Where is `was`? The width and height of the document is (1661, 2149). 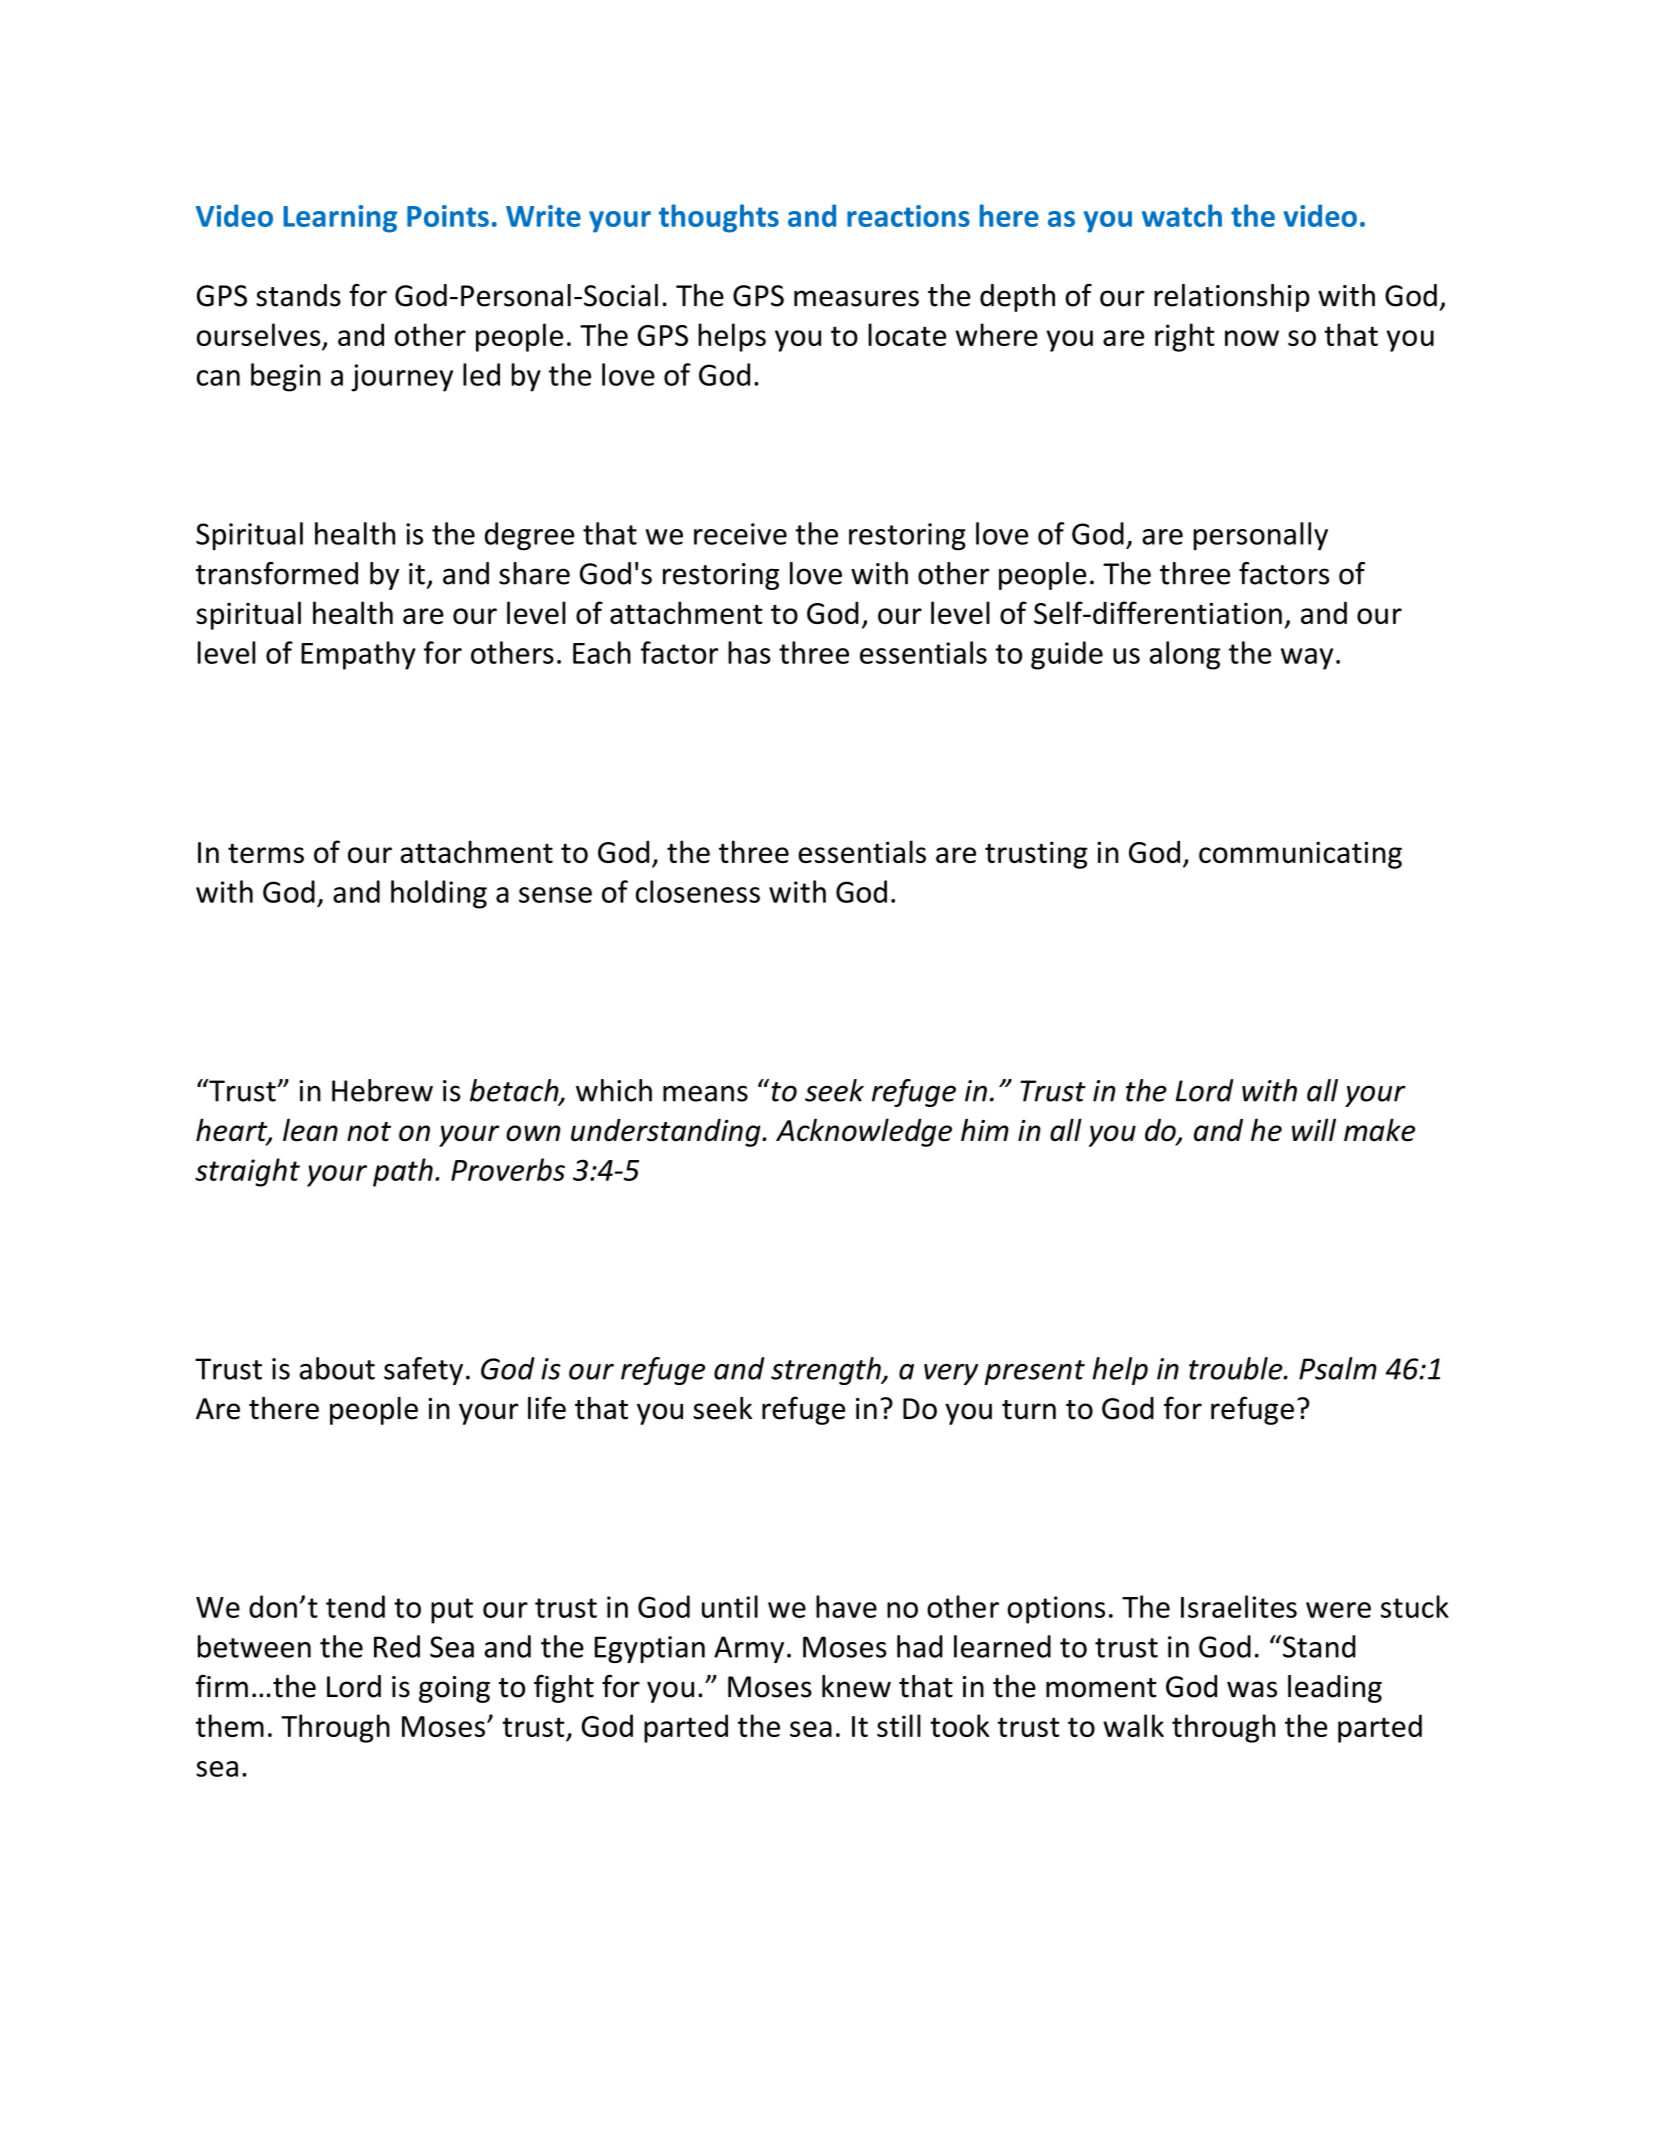
was is located at coordinates (1252, 1689).
